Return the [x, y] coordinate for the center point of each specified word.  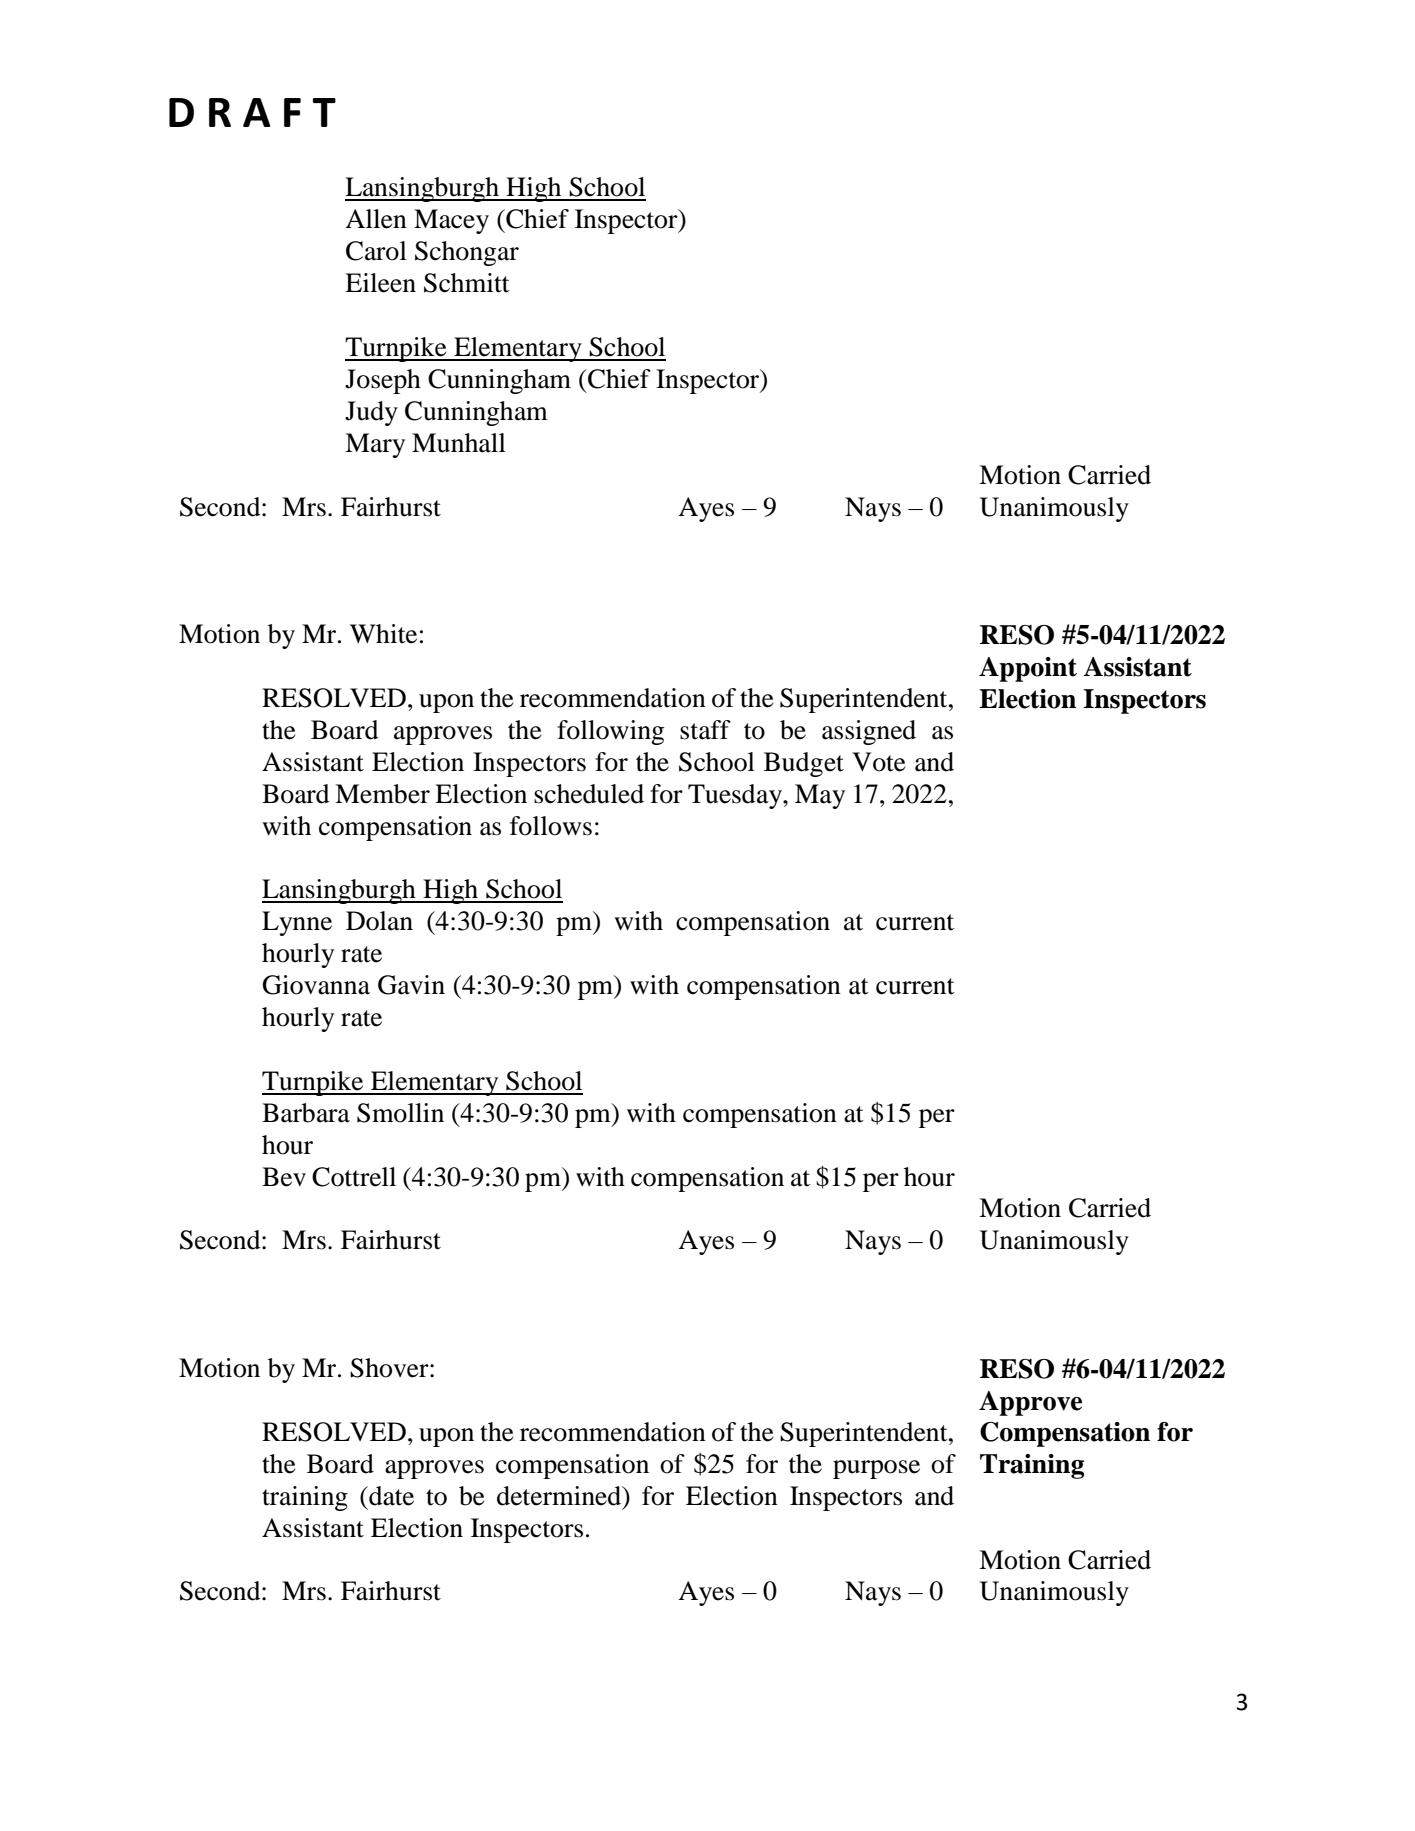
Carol [376, 251]
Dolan [379, 921]
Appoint [1028, 669]
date [390, 1496]
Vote [879, 762]
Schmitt [467, 283]
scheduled [589, 794]
